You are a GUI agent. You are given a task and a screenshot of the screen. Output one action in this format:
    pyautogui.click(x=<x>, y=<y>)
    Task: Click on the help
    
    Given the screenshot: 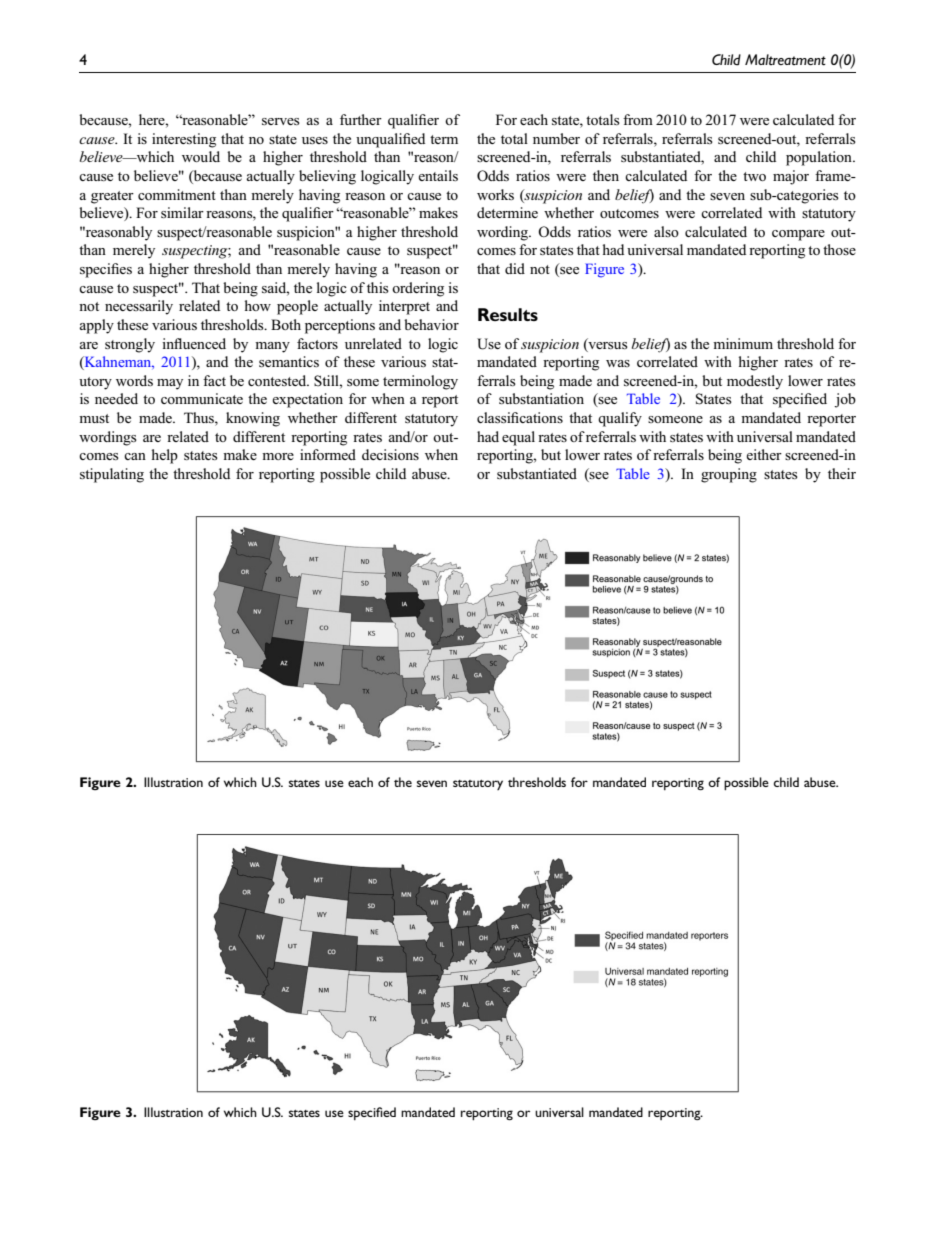 What is the action you would take?
    pyautogui.click(x=165, y=456)
